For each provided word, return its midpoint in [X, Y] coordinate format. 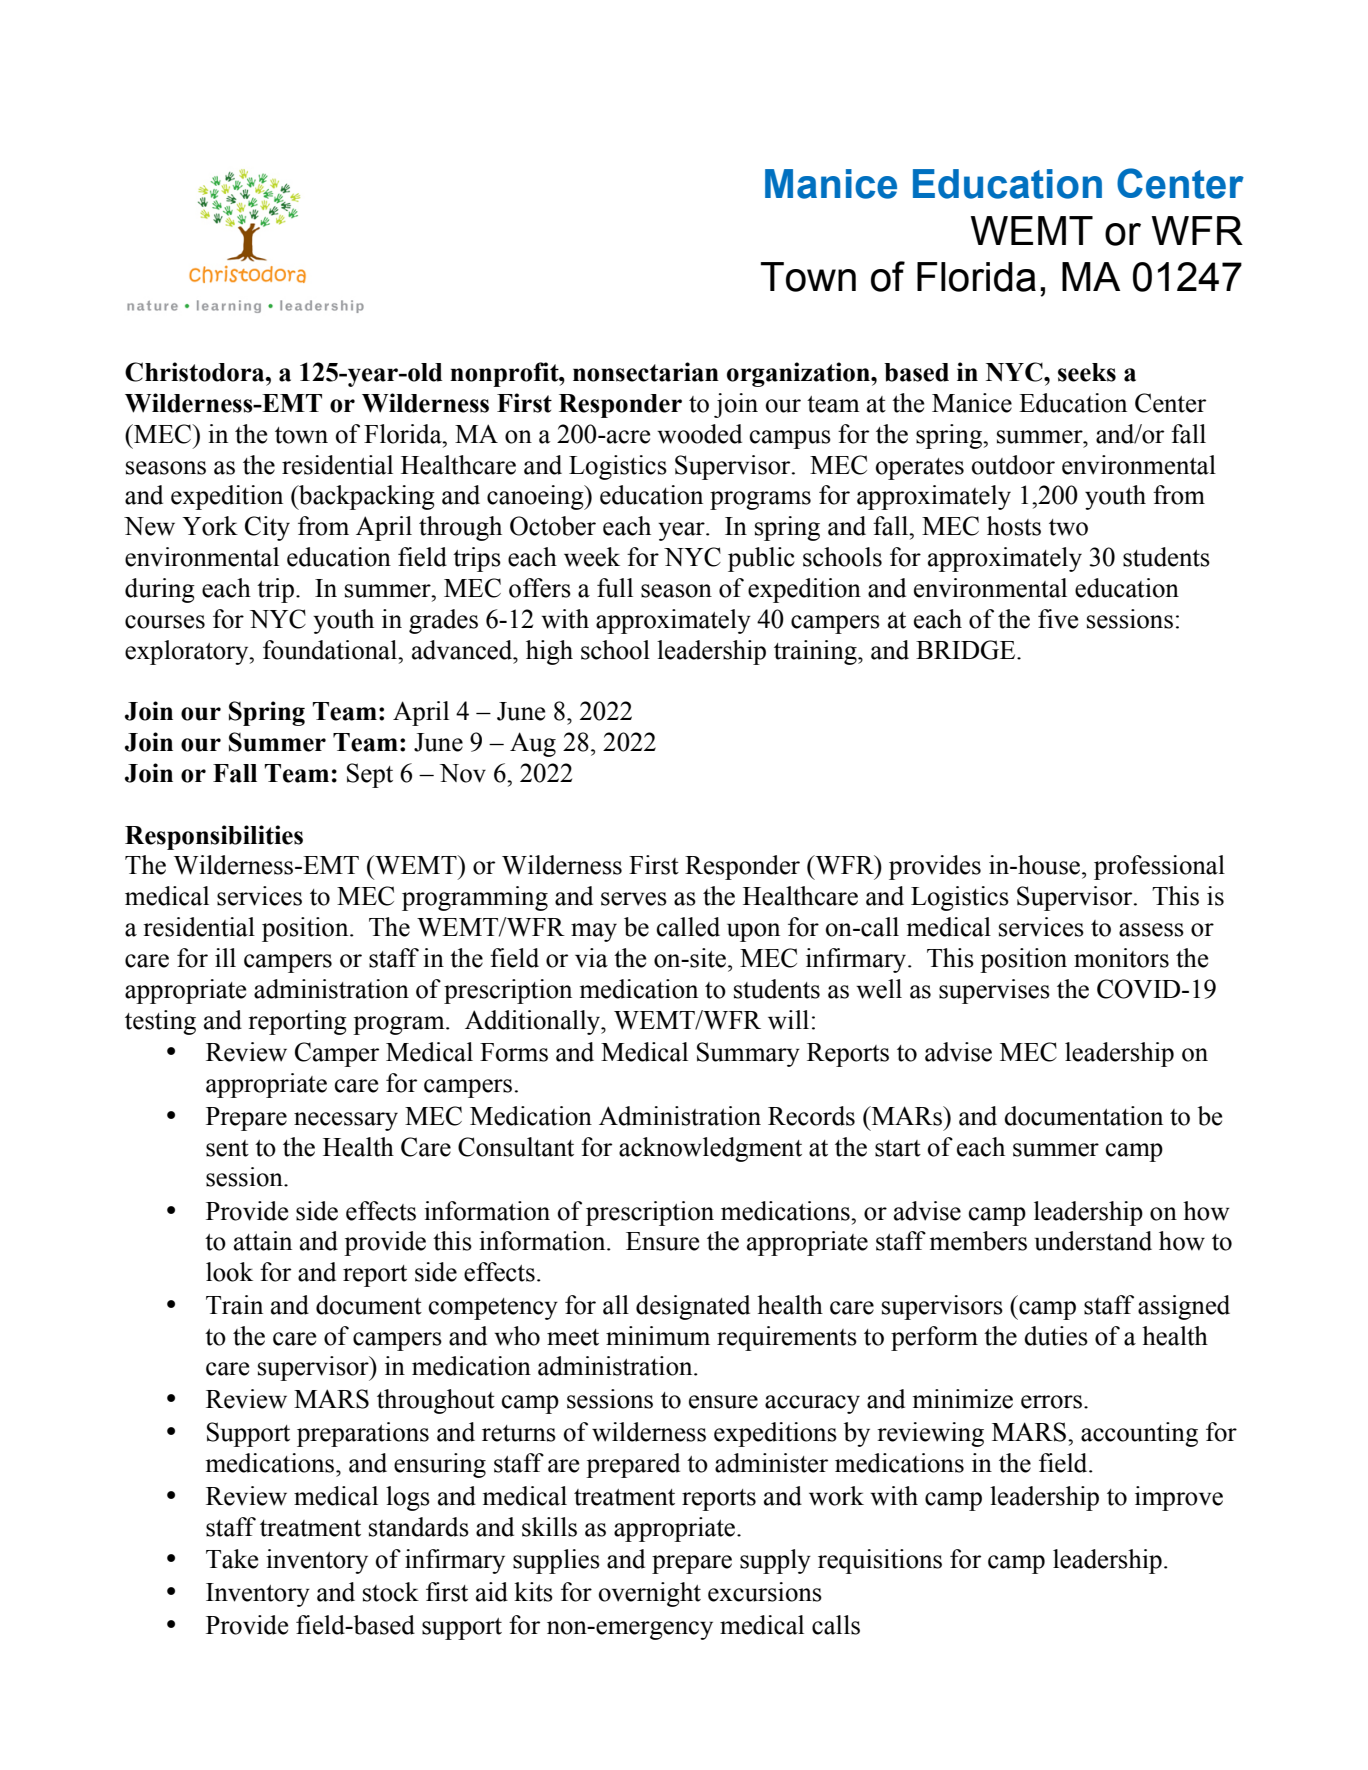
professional [1159, 867]
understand [1093, 1241]
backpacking [366, 497]
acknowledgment [710, 1149]
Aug [533, 744]
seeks [1087, 372]
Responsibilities [214, 837]
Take [232, 1559]
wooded [699, 434]
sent [227, 1148]
